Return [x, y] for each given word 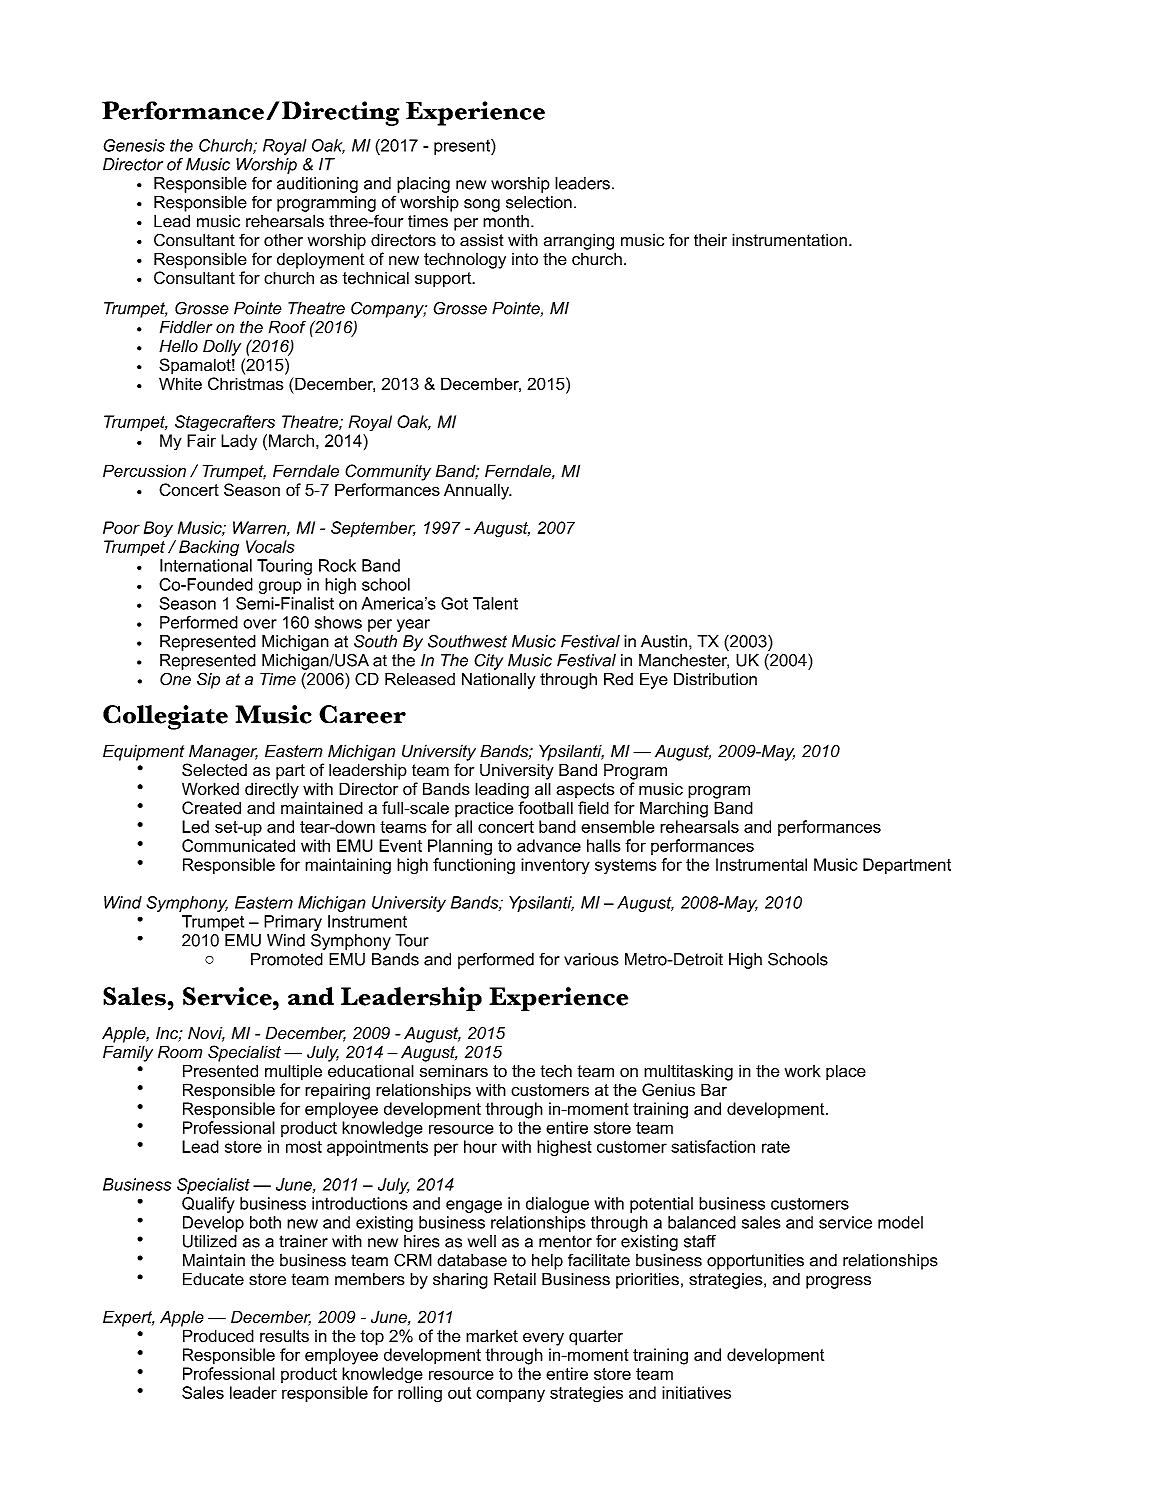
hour [480, 1146]
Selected [214, 770]
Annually [478, 491]
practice [484, 810]
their [710, 240]
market [492, 1336]
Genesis [134, 145]
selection [539, 202]
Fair [201, 440]
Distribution [715, 679]
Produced [218, 1335]
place [846, 1072]
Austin [664, 641]
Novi [206, 1034]
